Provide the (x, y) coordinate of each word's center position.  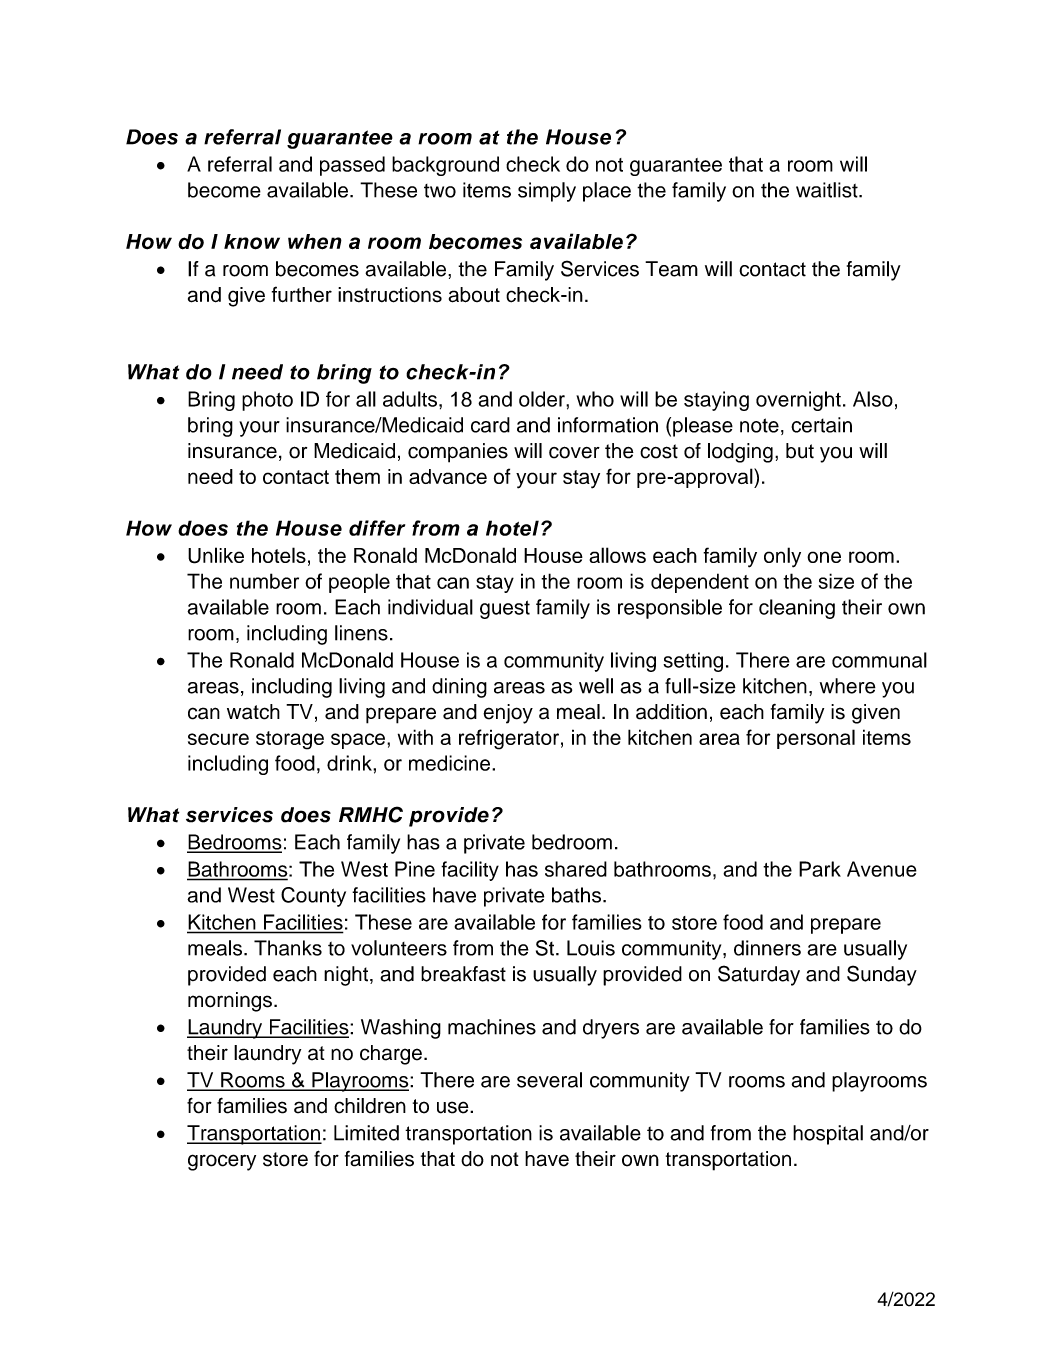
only (782, 557)
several (549, 1080)
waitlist (828, 190)
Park (820, 869)
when (315, 242)
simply (547, 192)
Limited (366, 1133)
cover (574, 452)
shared (576, 869)
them (357, 476)
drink (350, 763)
